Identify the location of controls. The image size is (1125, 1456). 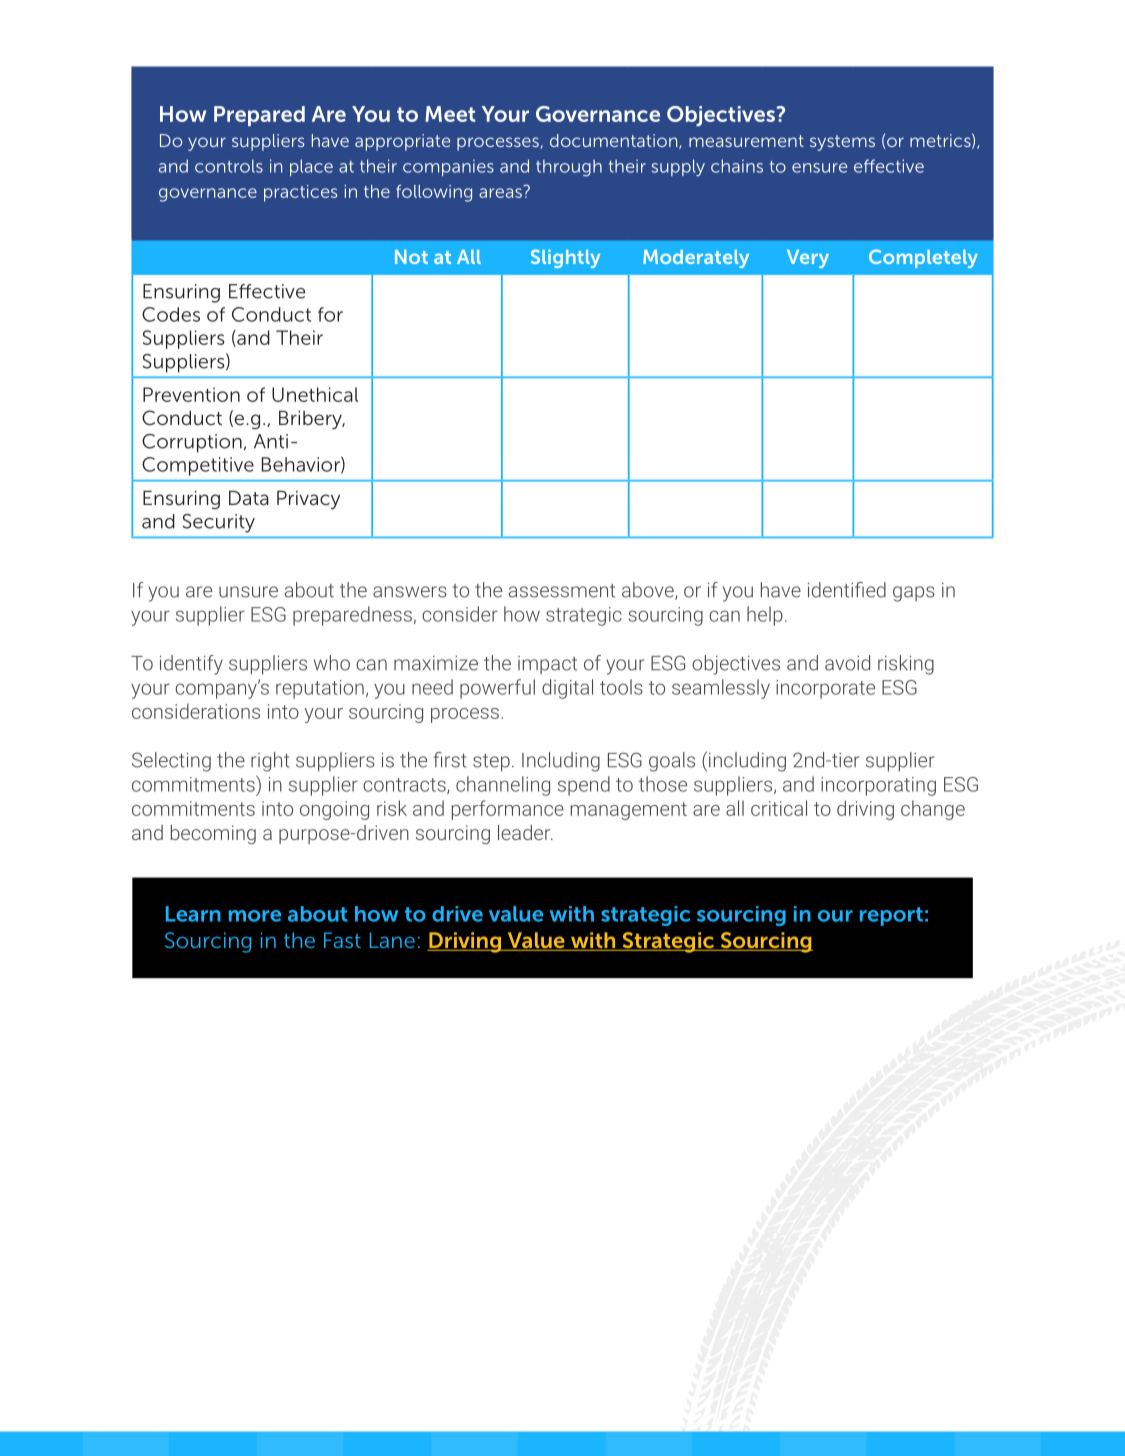
(229, 166).
